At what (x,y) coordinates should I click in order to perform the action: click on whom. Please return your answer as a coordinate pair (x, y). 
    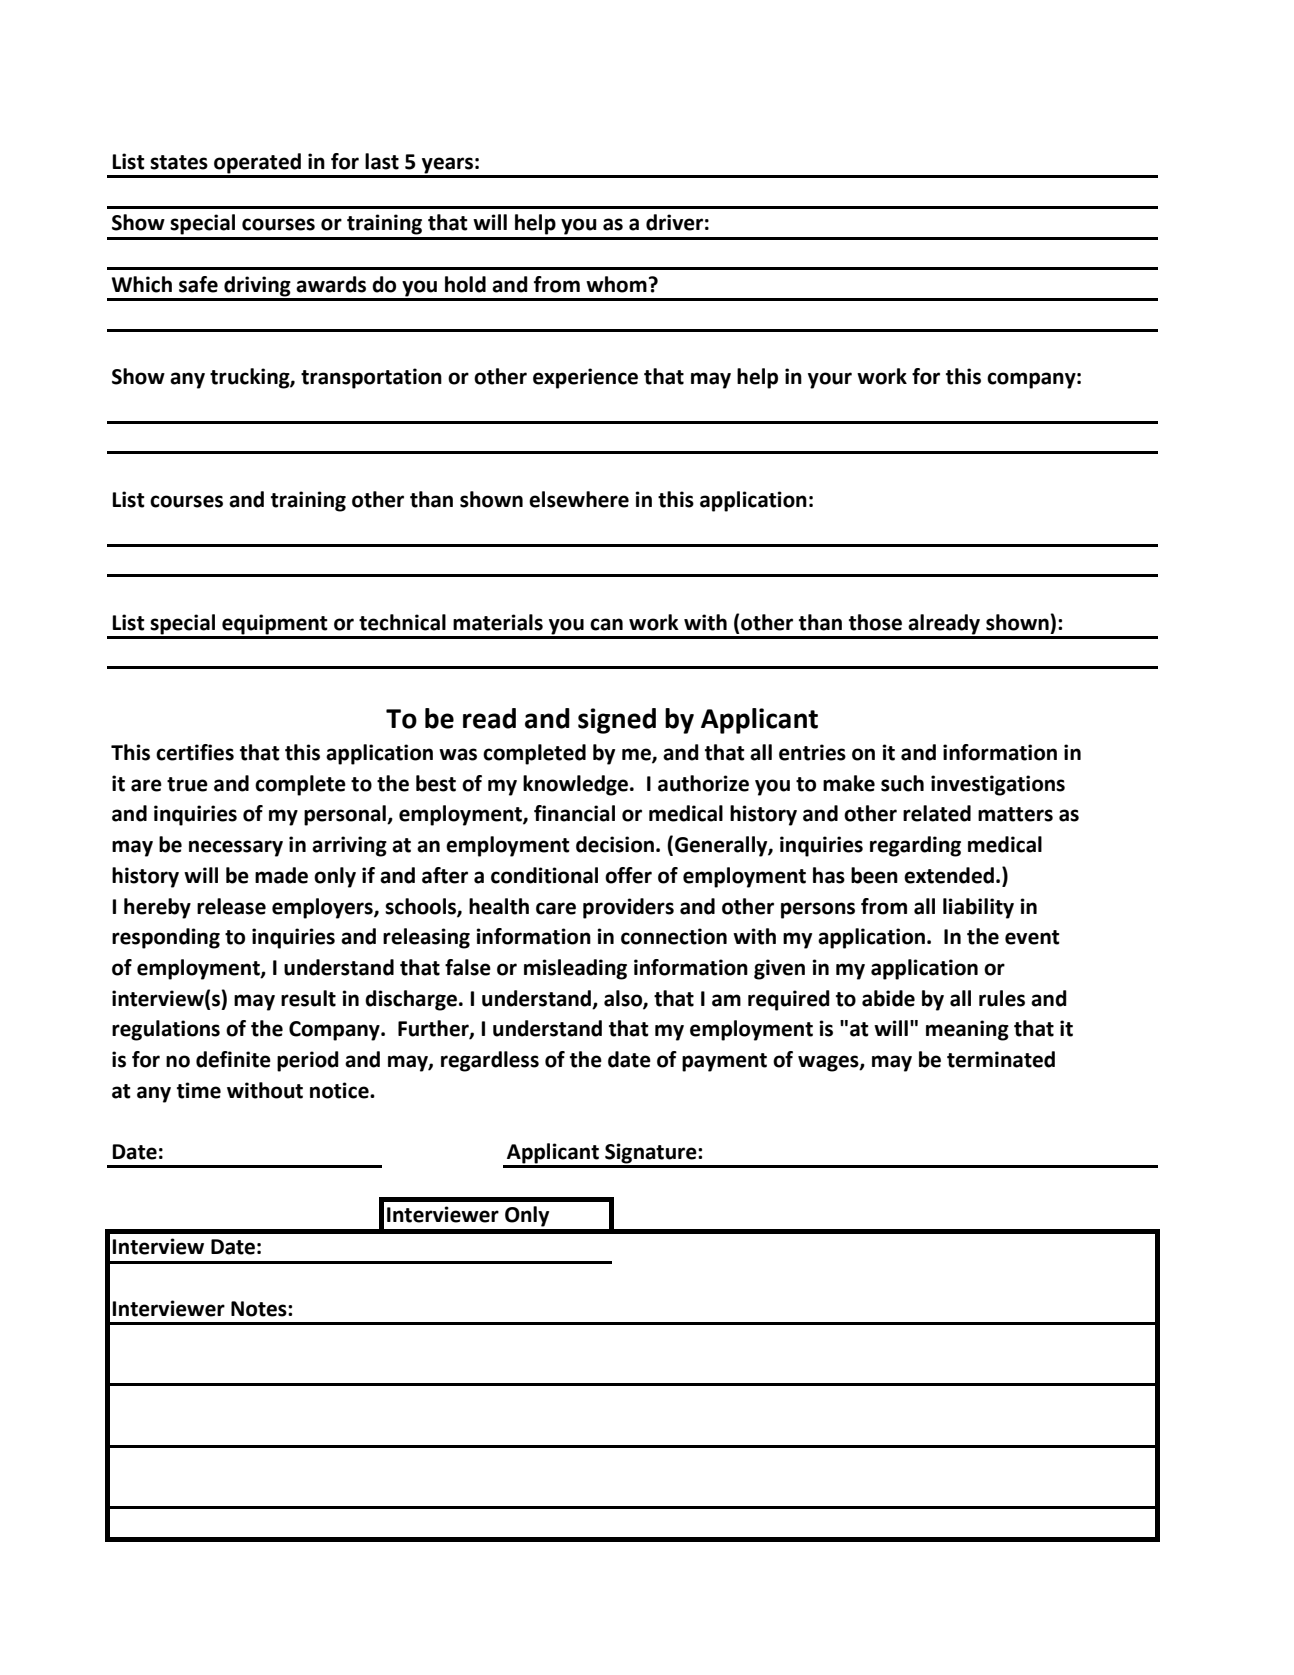
    Looking at the image, I should click on (616, 284).
